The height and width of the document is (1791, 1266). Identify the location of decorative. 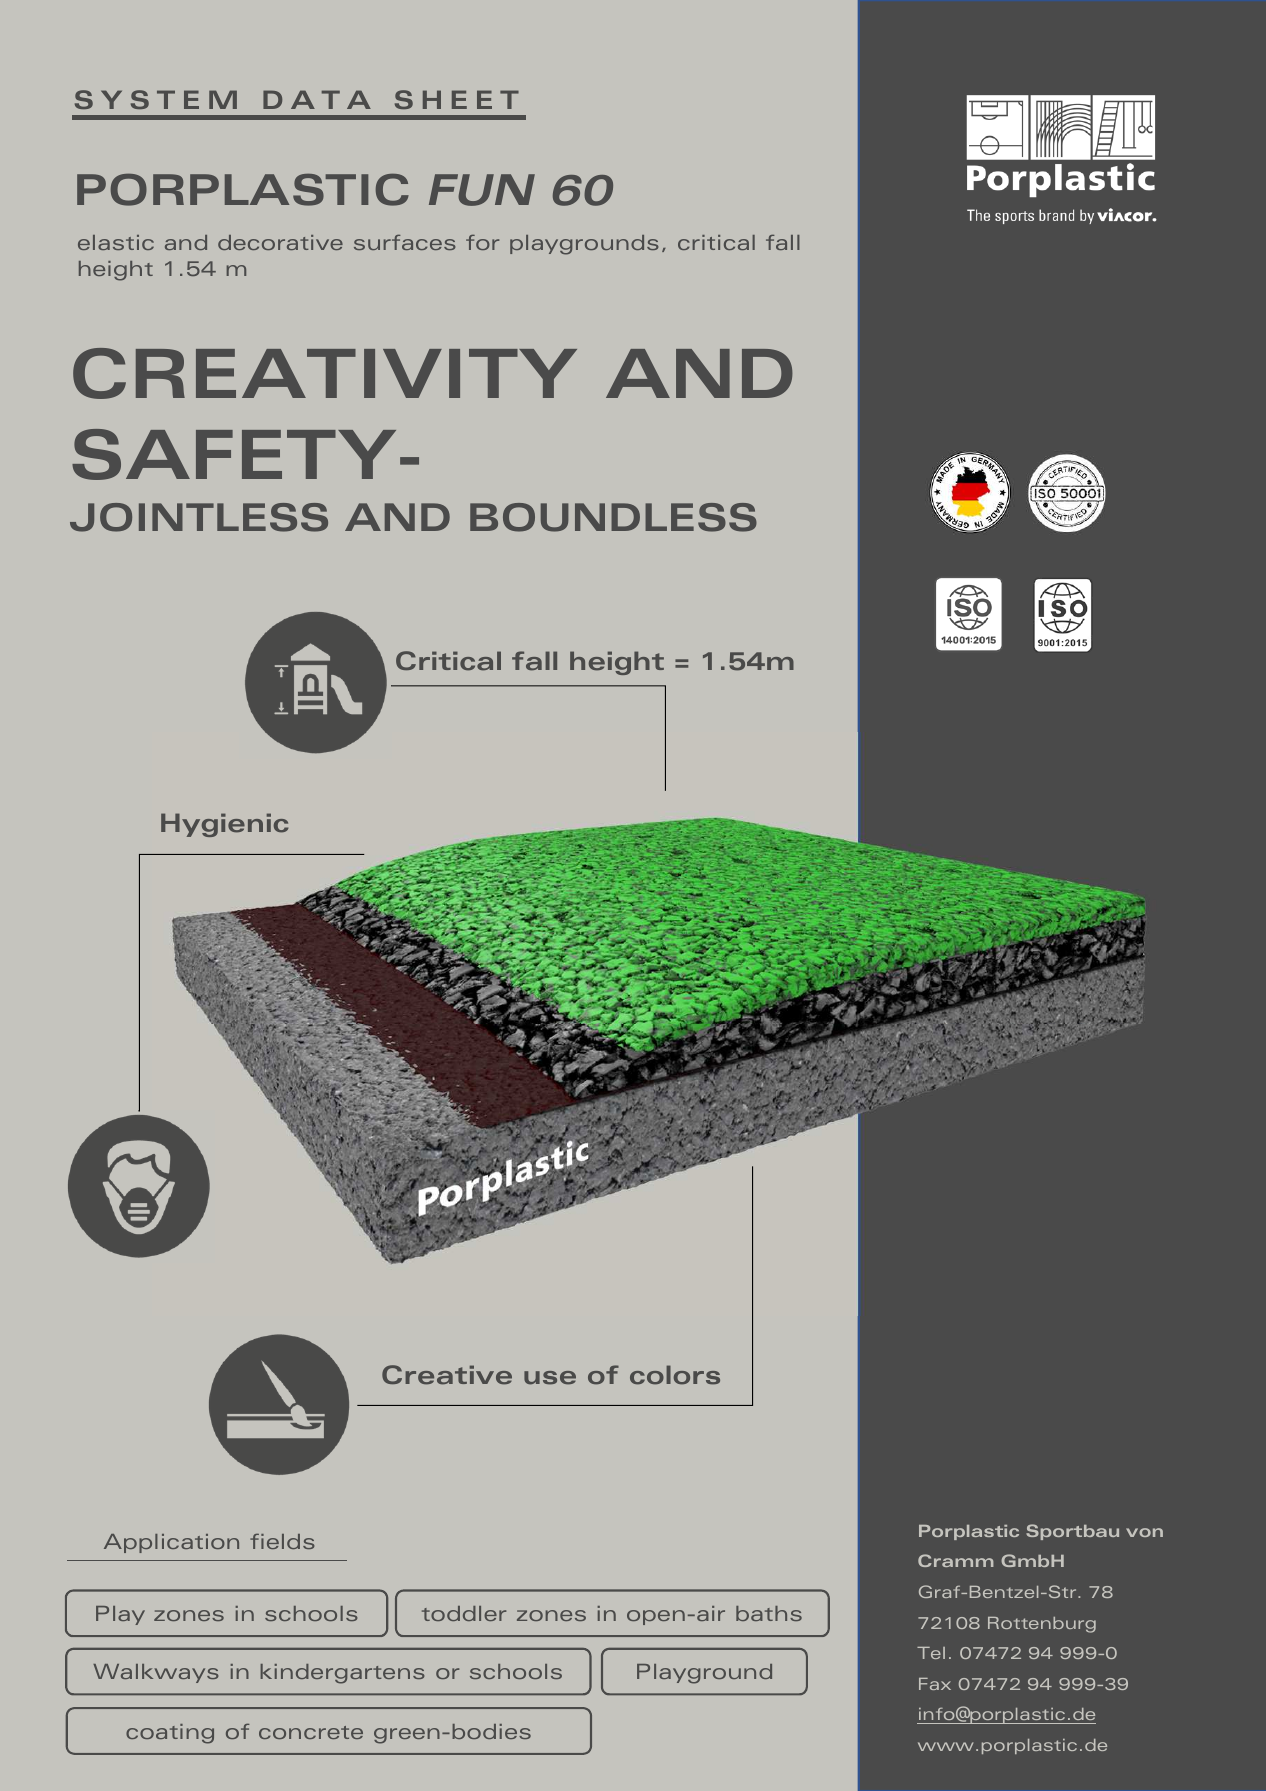
(280, 242).
